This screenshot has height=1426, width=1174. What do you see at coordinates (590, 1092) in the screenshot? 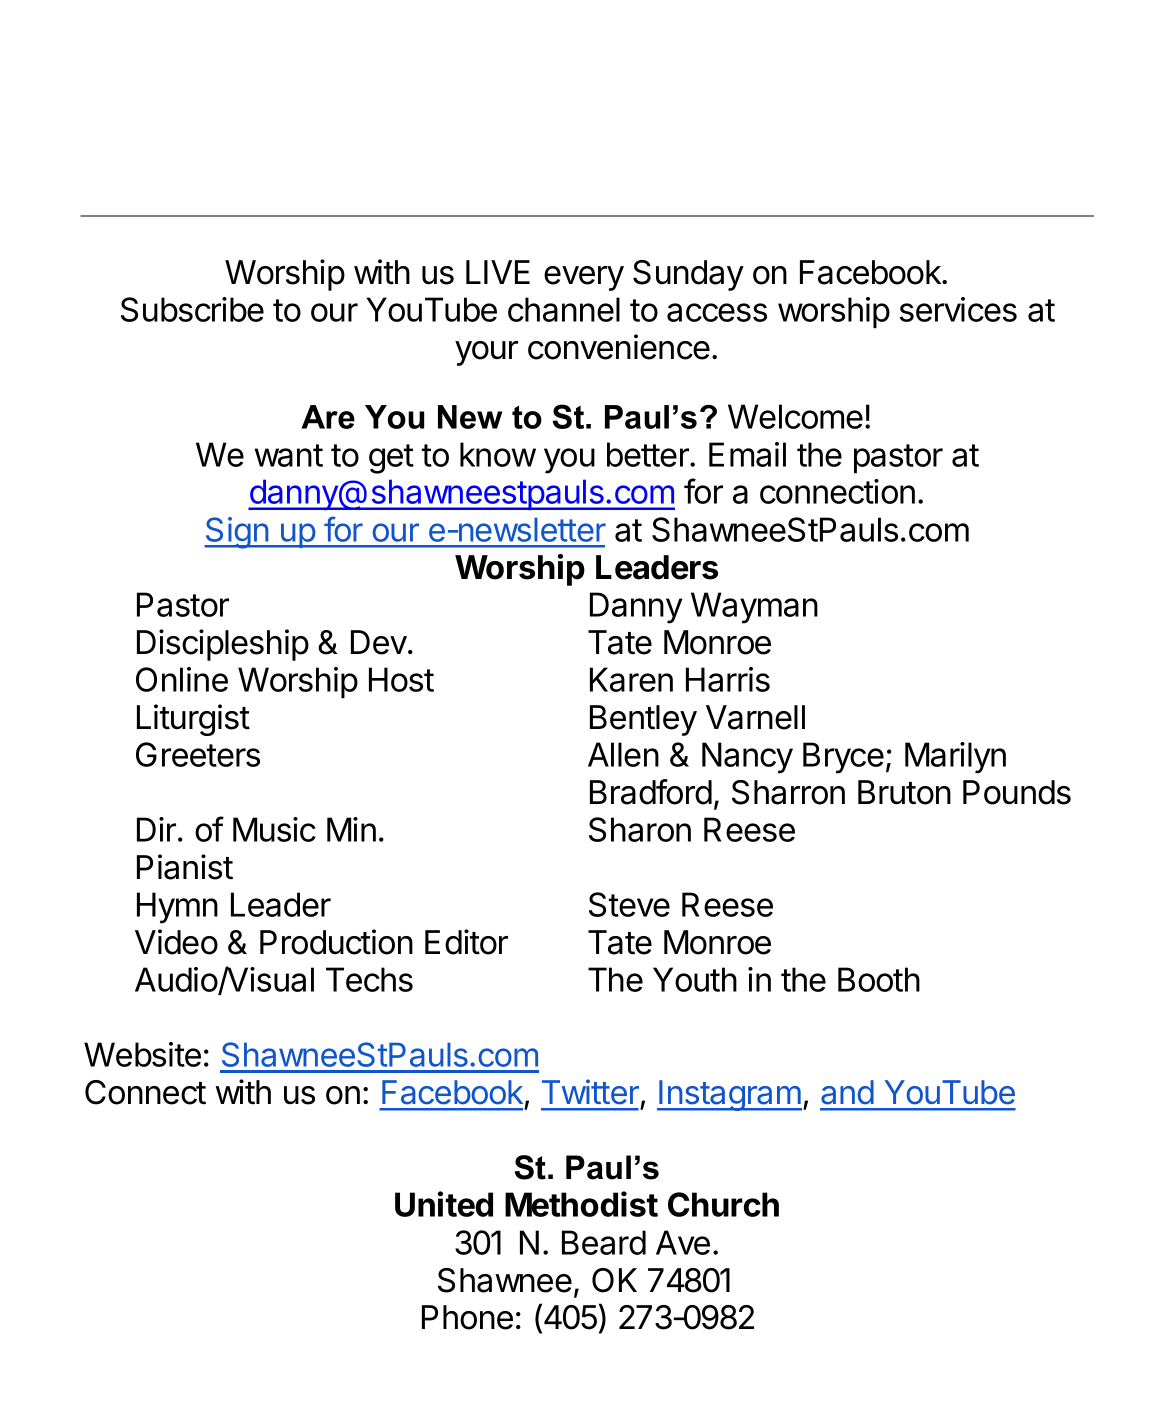
I see `Twitter` at bounding box center [590, 1092].
